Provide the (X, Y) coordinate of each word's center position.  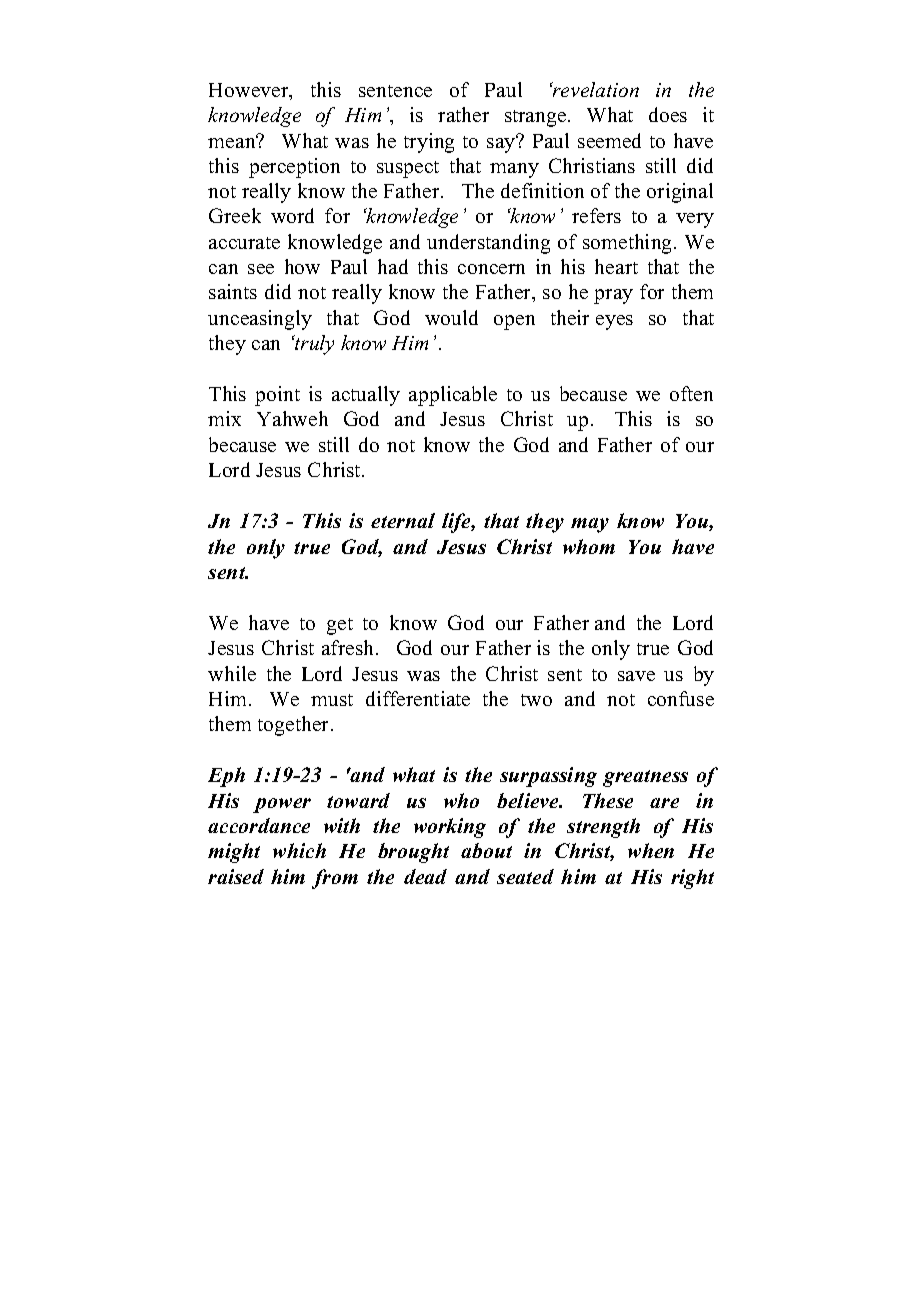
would (451, 317)
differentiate (418, 698)
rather (463, 114)
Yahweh (292, 418)
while (232, 673)
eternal (403, 520)
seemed (609, 140)
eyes (614, 322)
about (486, 850)
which (299, 850)
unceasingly (260, 320)
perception (294, 168)
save (636, 676)
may (590, 525)
